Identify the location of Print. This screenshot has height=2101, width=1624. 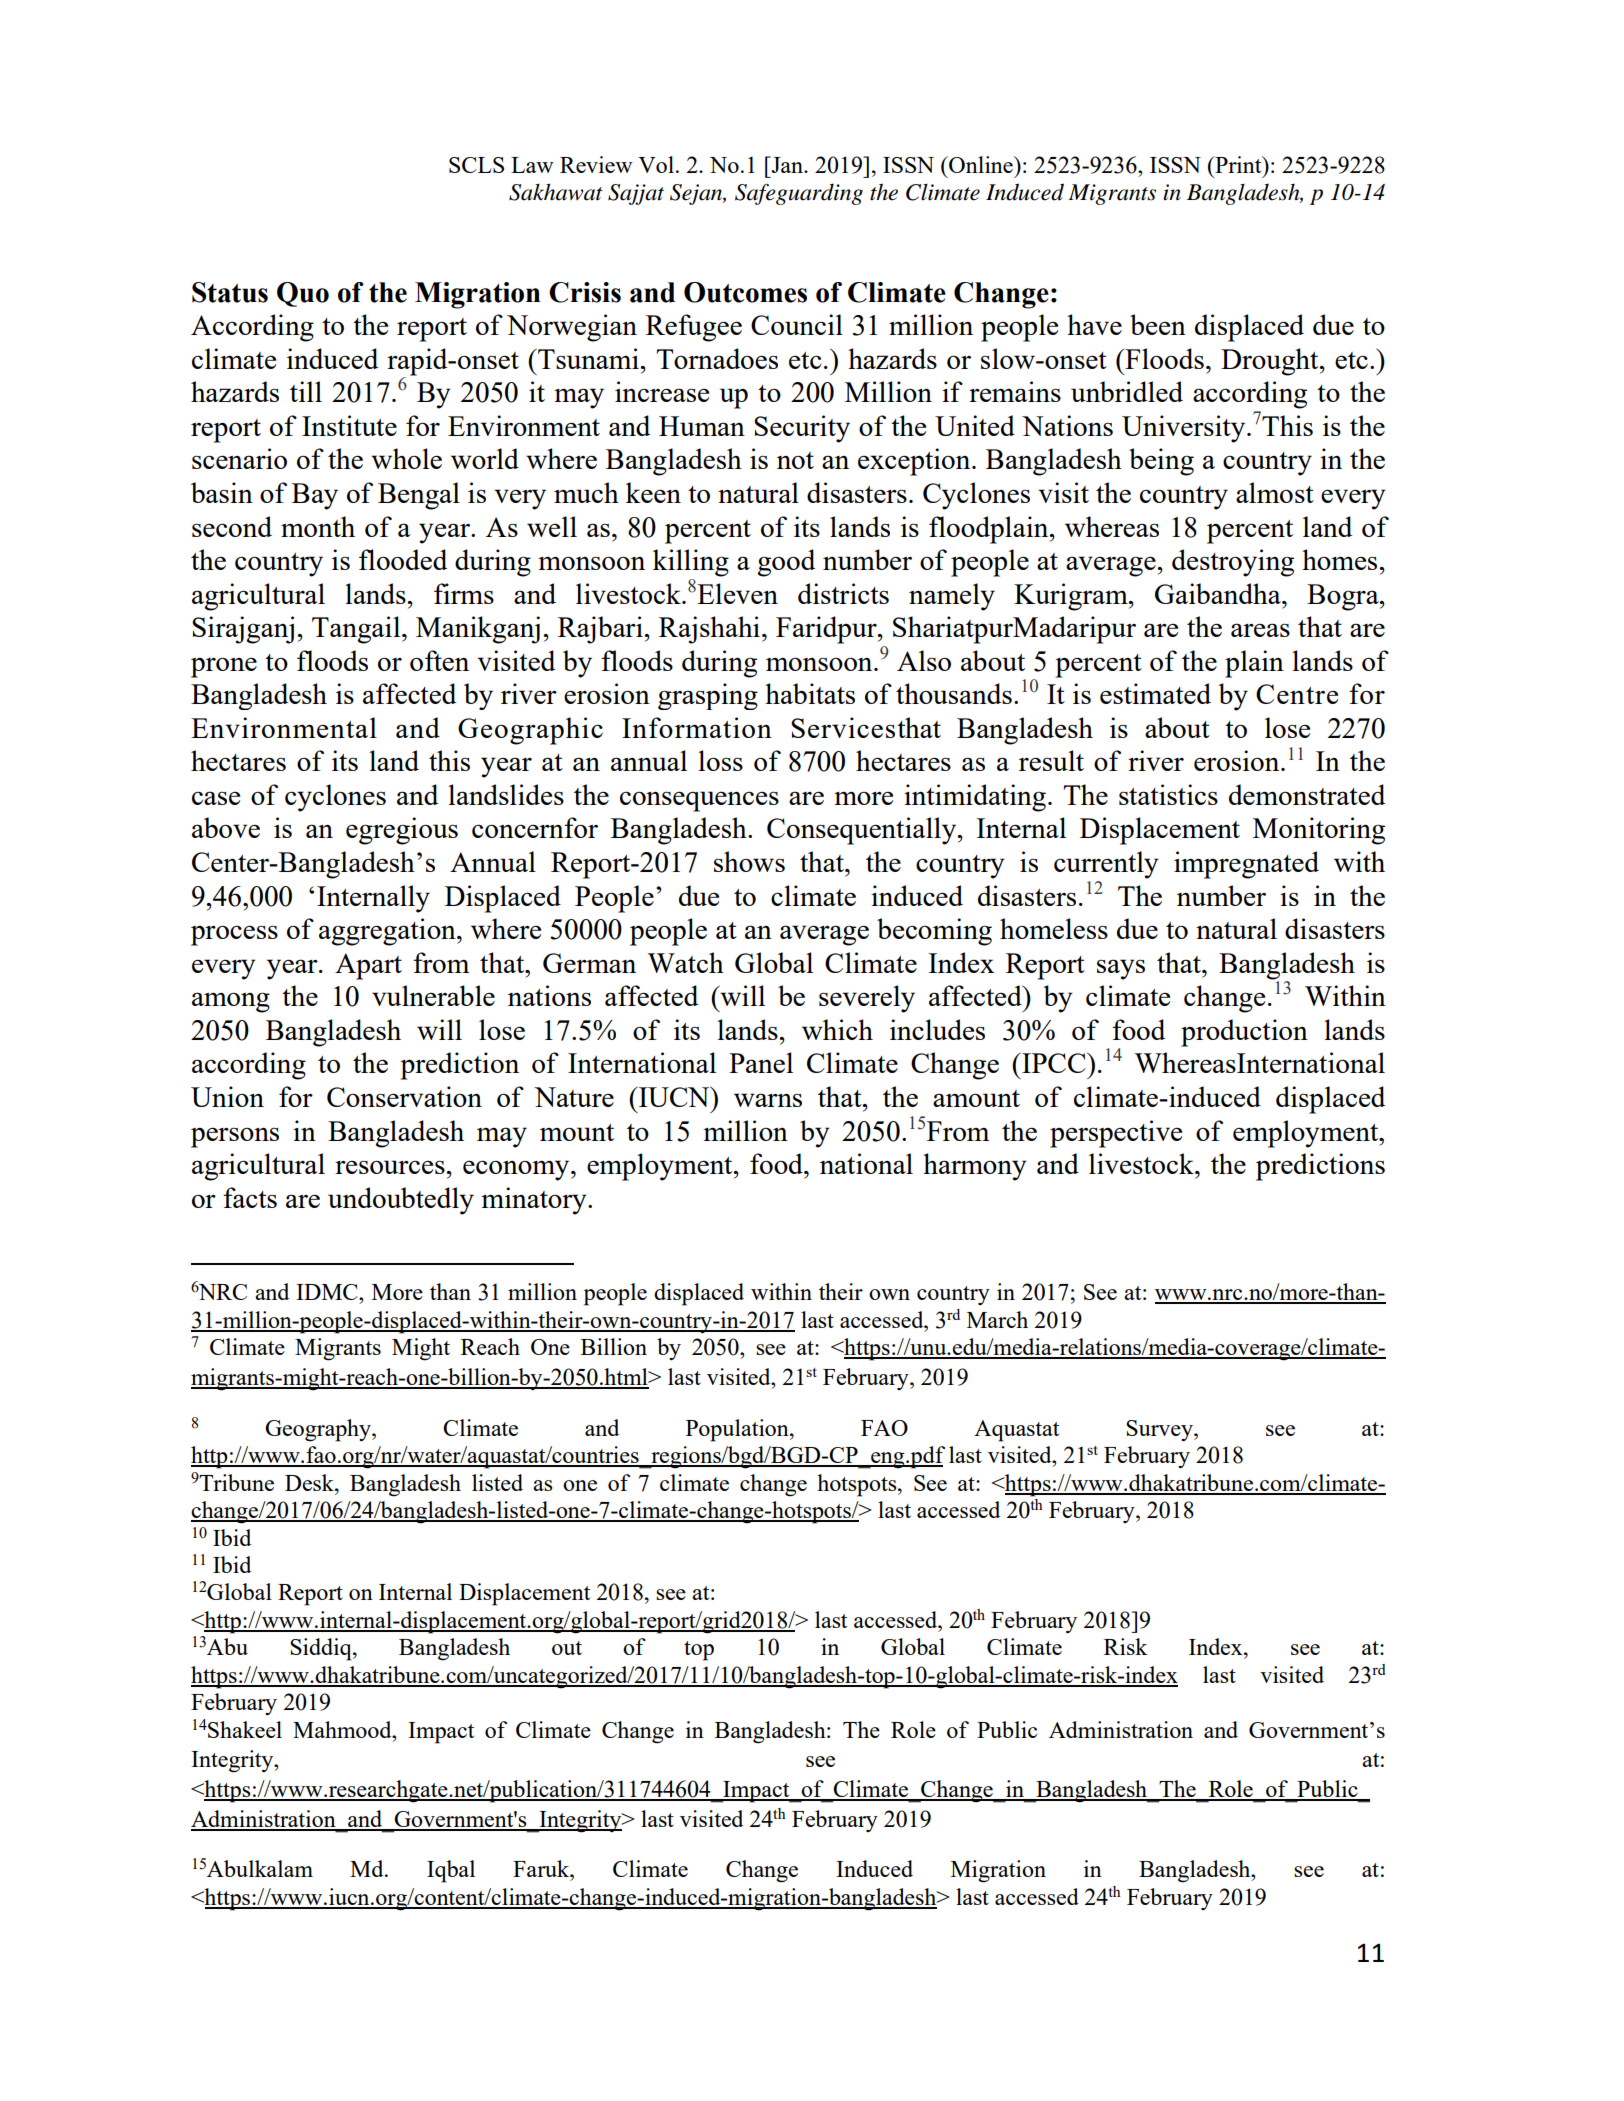
(1238, 164).
